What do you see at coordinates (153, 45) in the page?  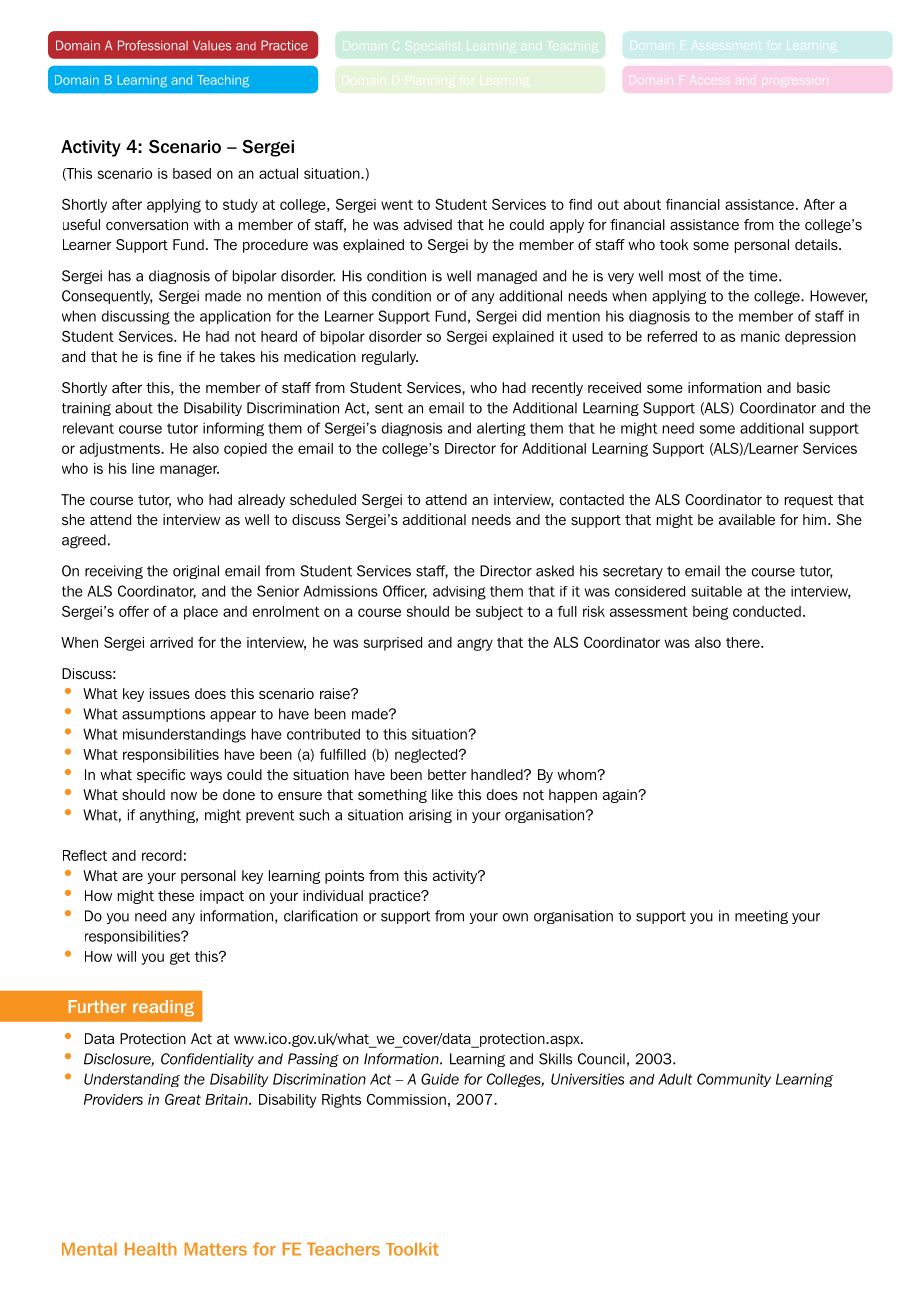 I see `Professional` at bounding box center [153, 45].
